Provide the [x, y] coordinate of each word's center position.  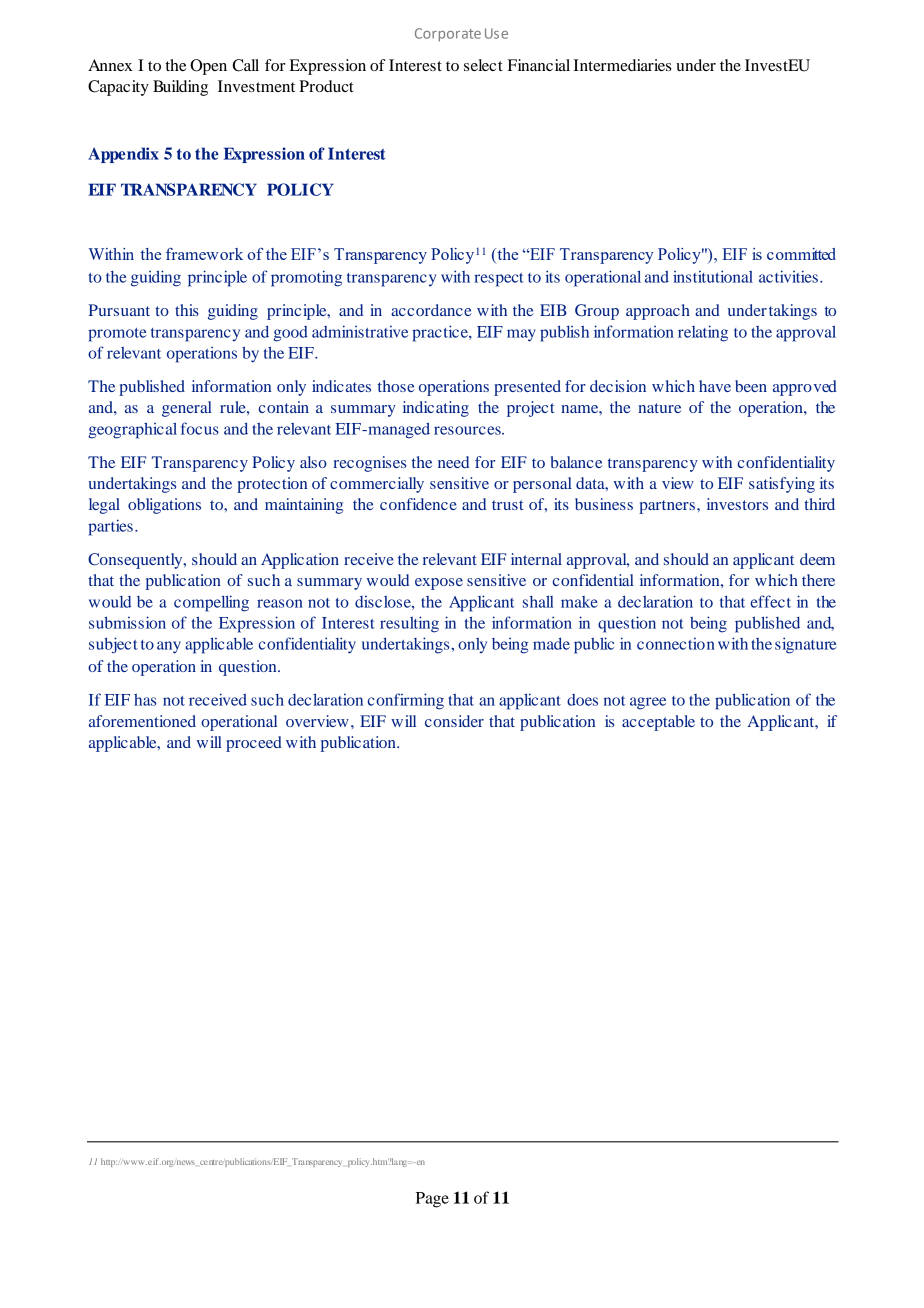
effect [770, 601]
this [187, 310]
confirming [406, 701]
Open [208, 67]
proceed [254, 744]
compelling [211, 603]
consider [454, 721]
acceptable [658, 723]
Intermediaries [622, 65]
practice [441, 333]
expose [439, 584]
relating [703, 333]
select [483, 65]
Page [432, 1200]
